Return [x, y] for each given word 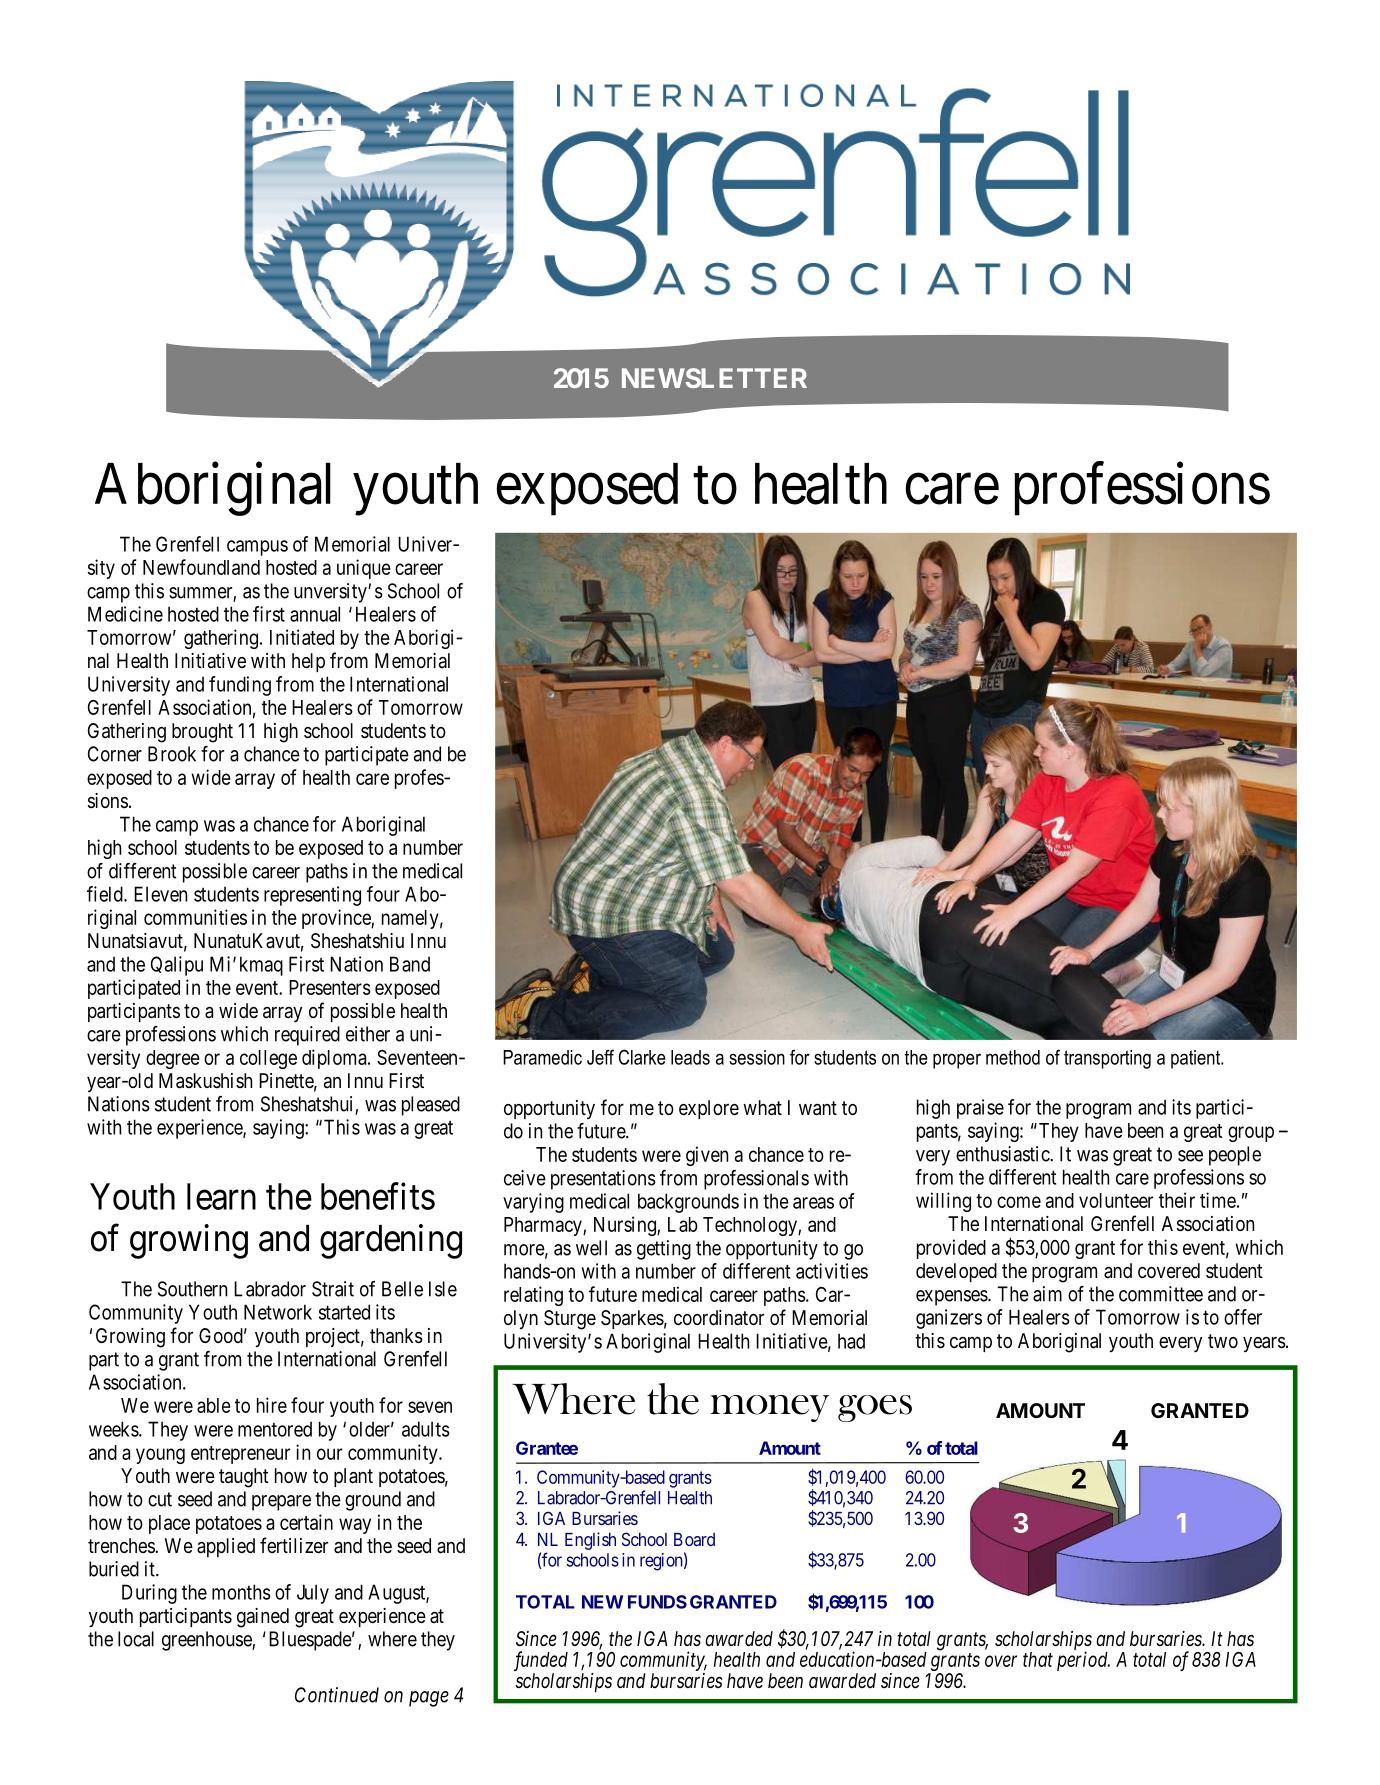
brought [202, 733]
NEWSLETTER [714, 378]
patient [1196, 1059]
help [308, 662]
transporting [1107, 1059]
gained [263, 1618]
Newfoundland [201, 567]
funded [541, 1661]
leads [690, 1057]
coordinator [719, 1318]
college [268, 1059]
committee [1161, 1294]
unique [364, 569]
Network [278, 1312]
